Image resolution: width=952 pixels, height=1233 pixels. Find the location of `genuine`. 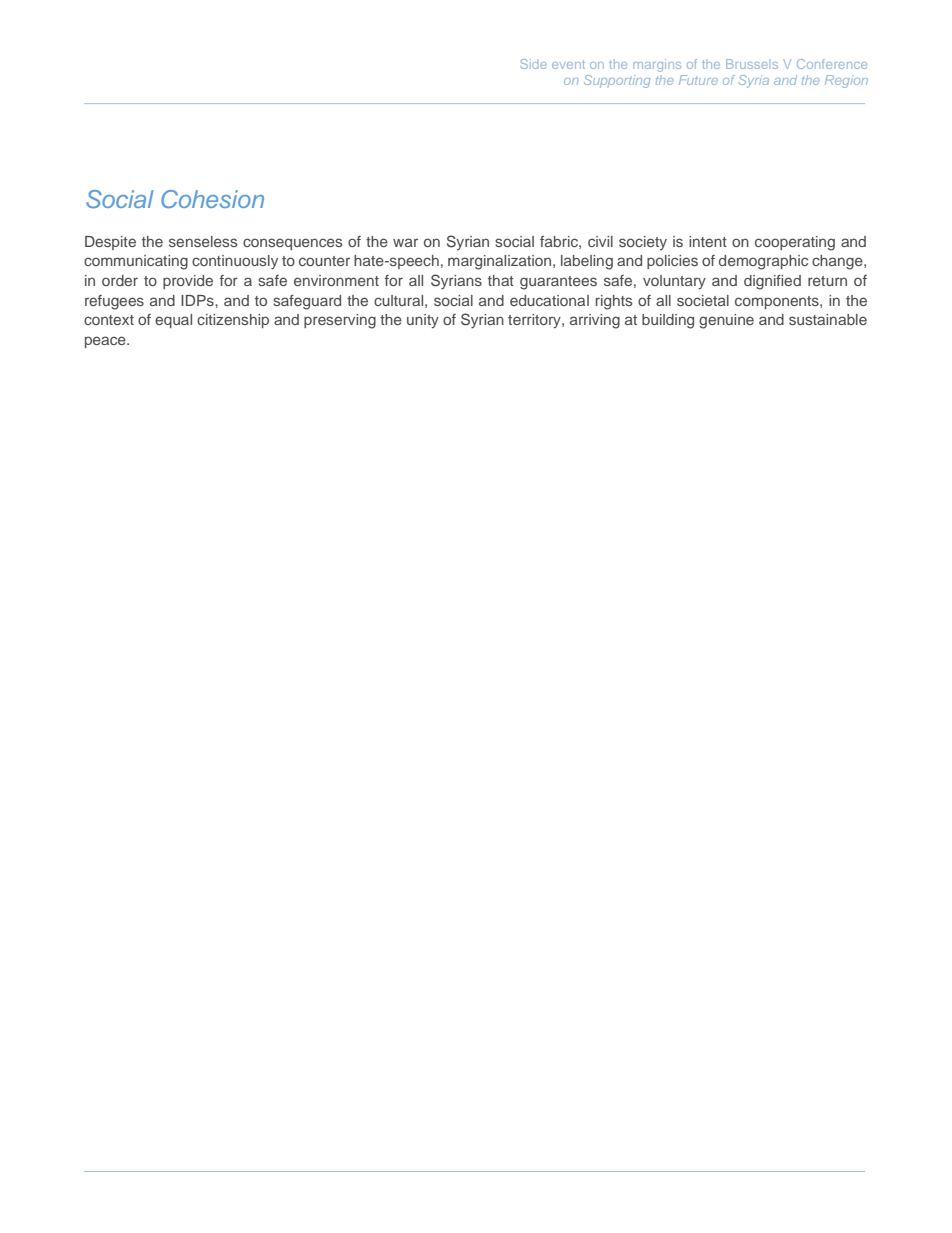

genuine is located at coordinates (726, 321).
